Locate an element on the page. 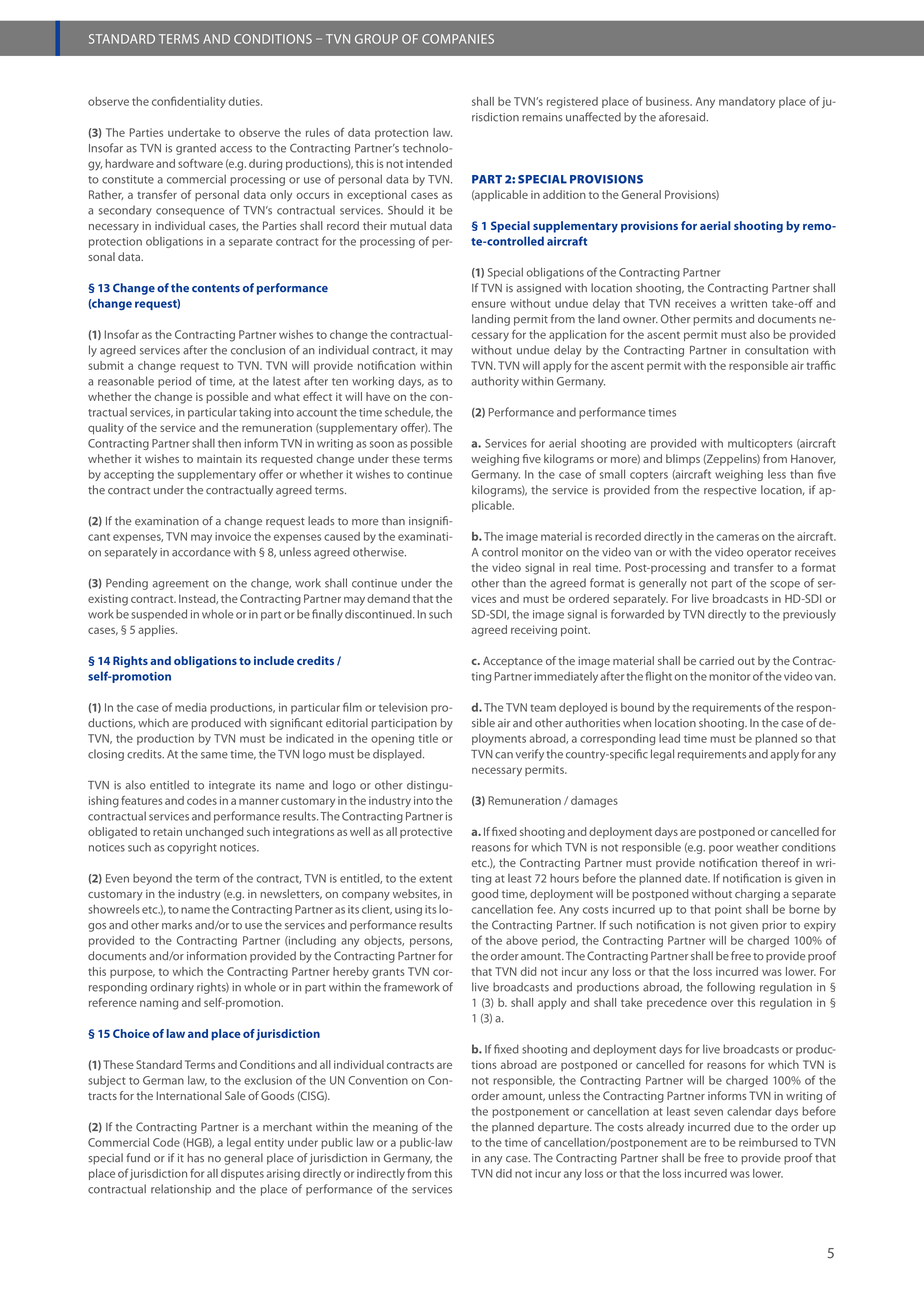 The image size is (924, 1308). soon is located at coordinates (382, 444).
